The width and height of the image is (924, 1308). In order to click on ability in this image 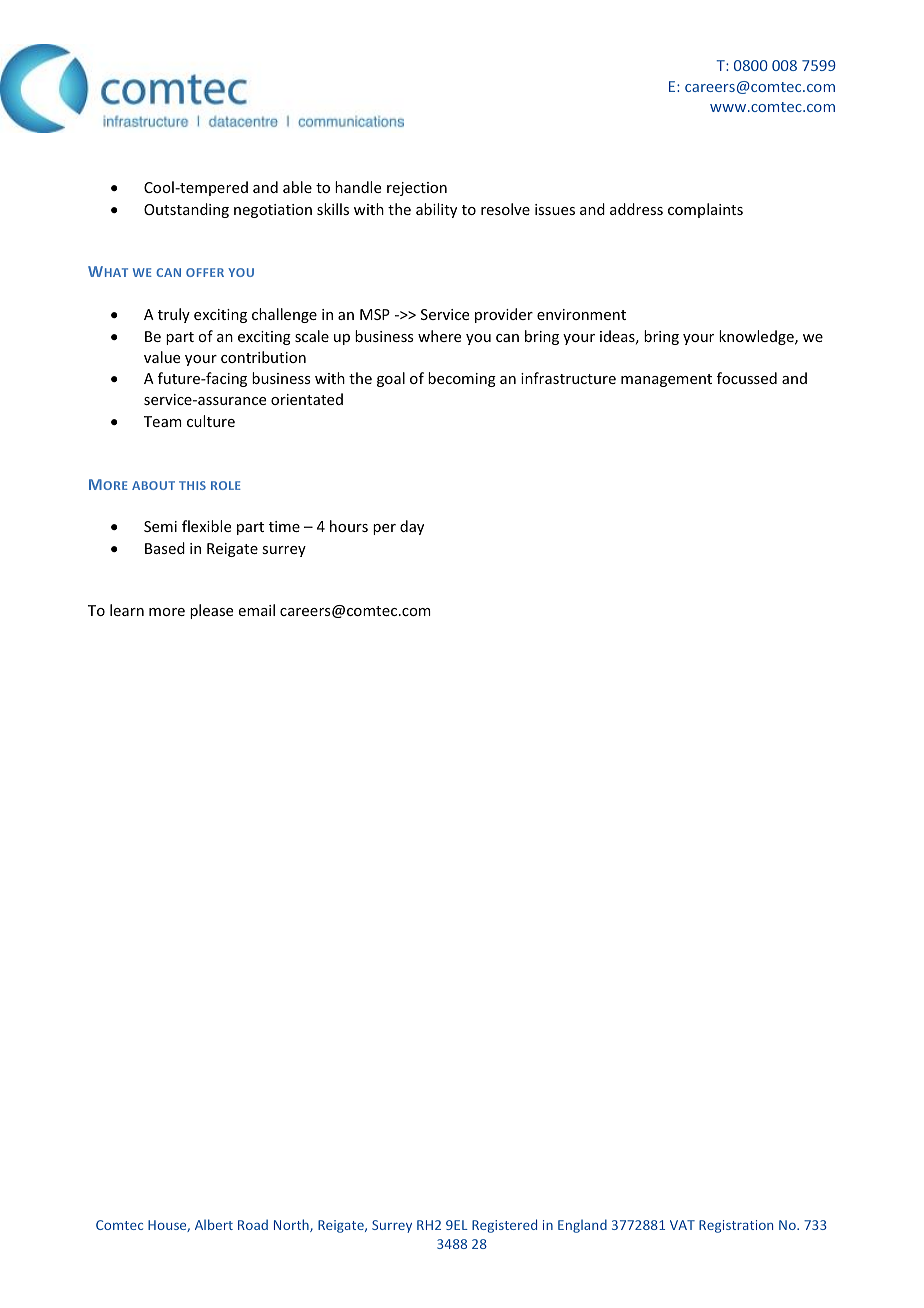, I will do `click(436, 210)`.
